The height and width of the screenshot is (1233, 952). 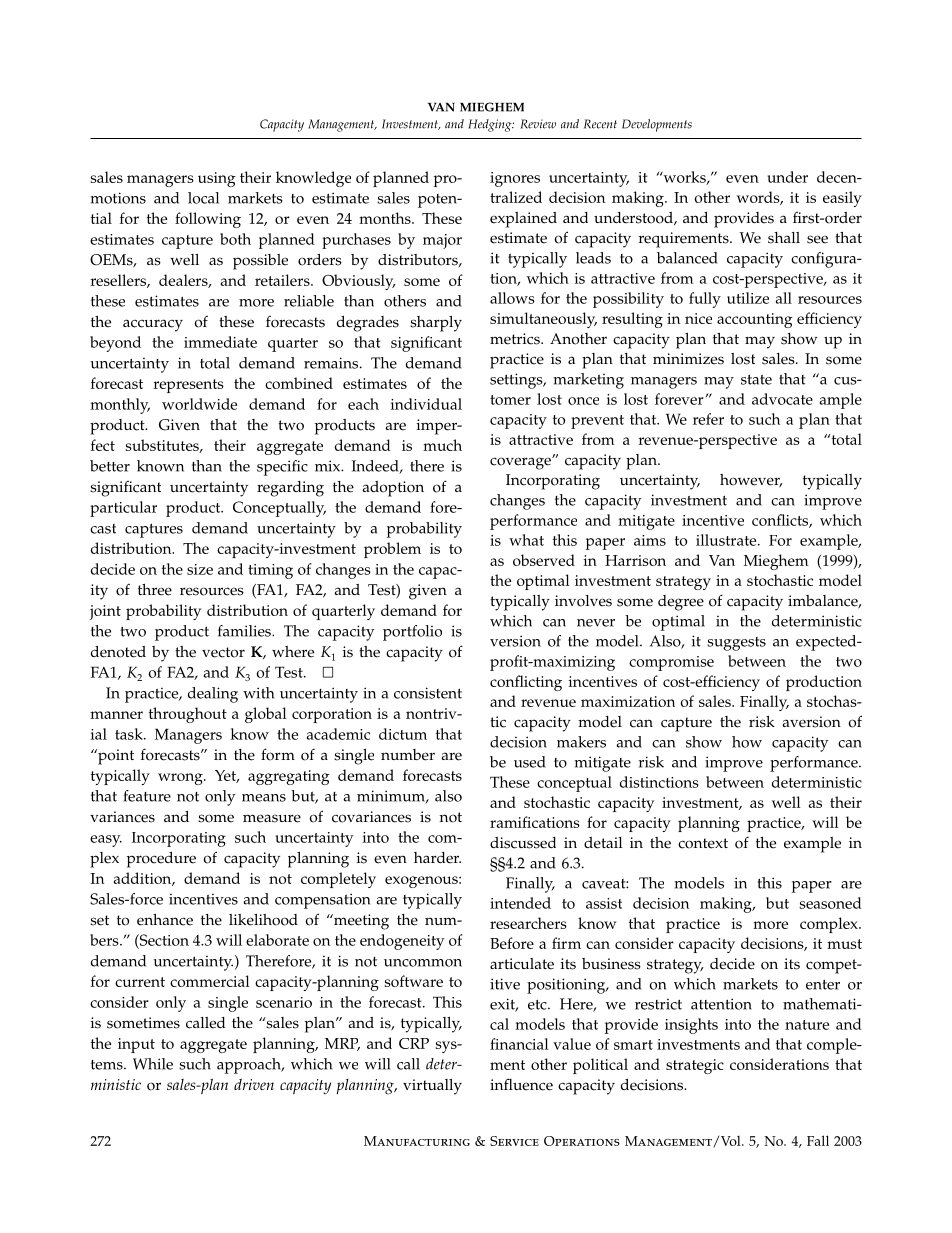 What do you see at coordinates (217, 179) in the screenshot?
I see `using` at bounding box center [217, 179].
